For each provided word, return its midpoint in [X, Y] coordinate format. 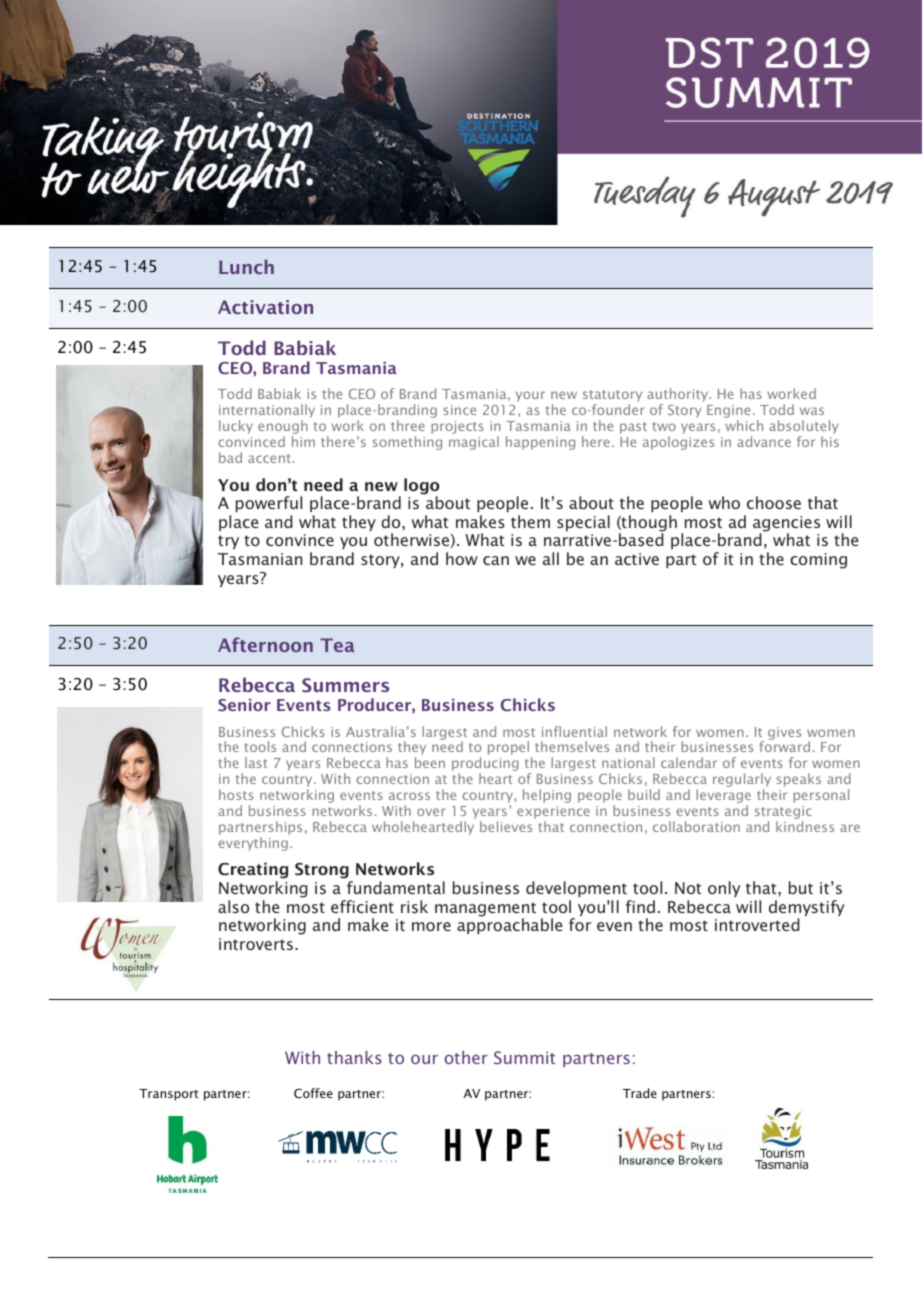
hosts [236, 794]
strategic [783, 814]
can [496, 560]
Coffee [313, 1093]
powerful [269, 504]
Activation [265, 307]
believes [506, 826]
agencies [786, 525]
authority [679, 396]
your [530, 396]
